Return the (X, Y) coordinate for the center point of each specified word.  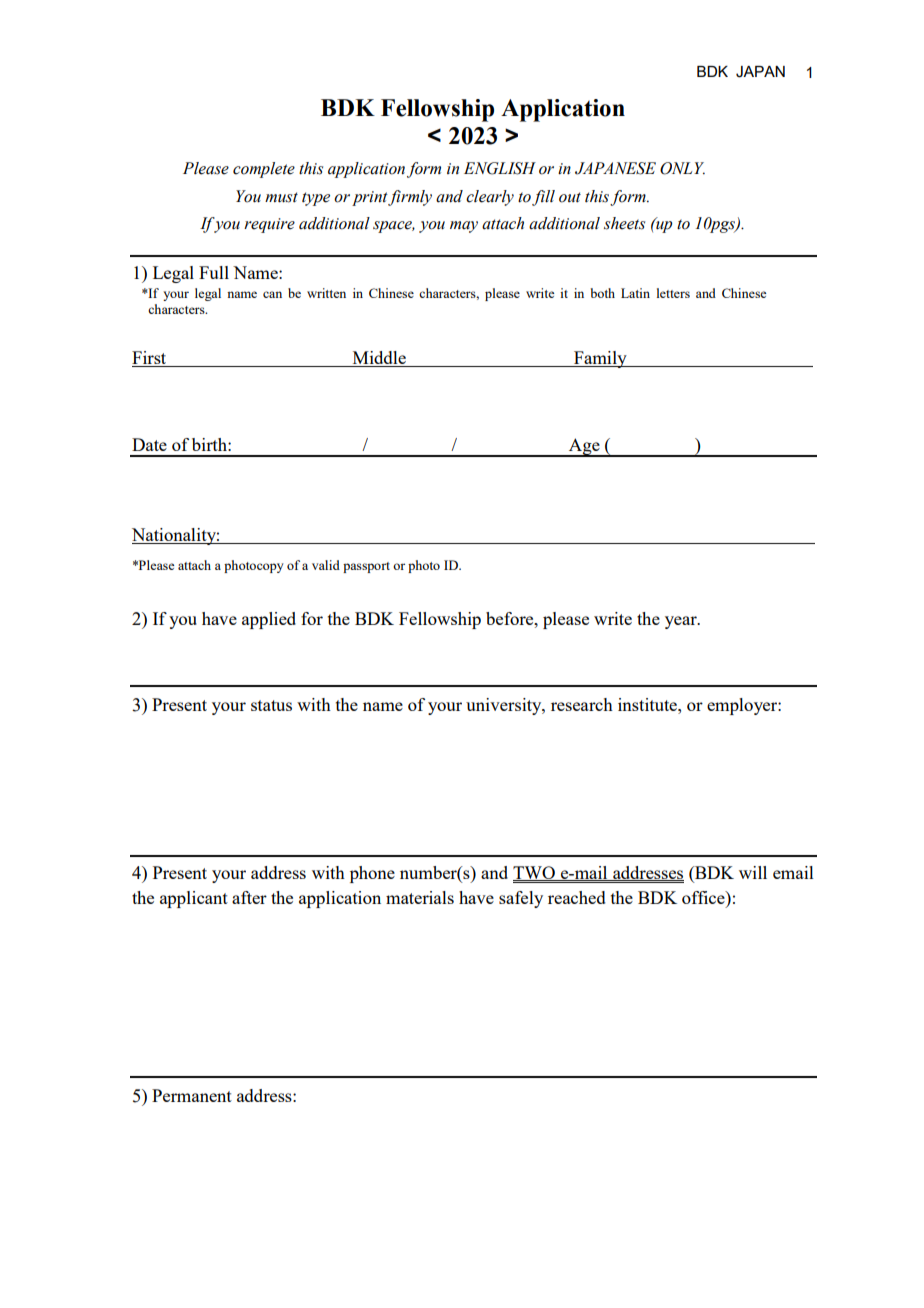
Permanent (192, 1095)
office (704, 897)
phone (372, 874)
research (582, 704)
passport (366, 567)
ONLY (682, 168)
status (271, 705)
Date (149, 444)
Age (584, 447)
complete (264, 170)
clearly (490, 198)
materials (420, 897)
